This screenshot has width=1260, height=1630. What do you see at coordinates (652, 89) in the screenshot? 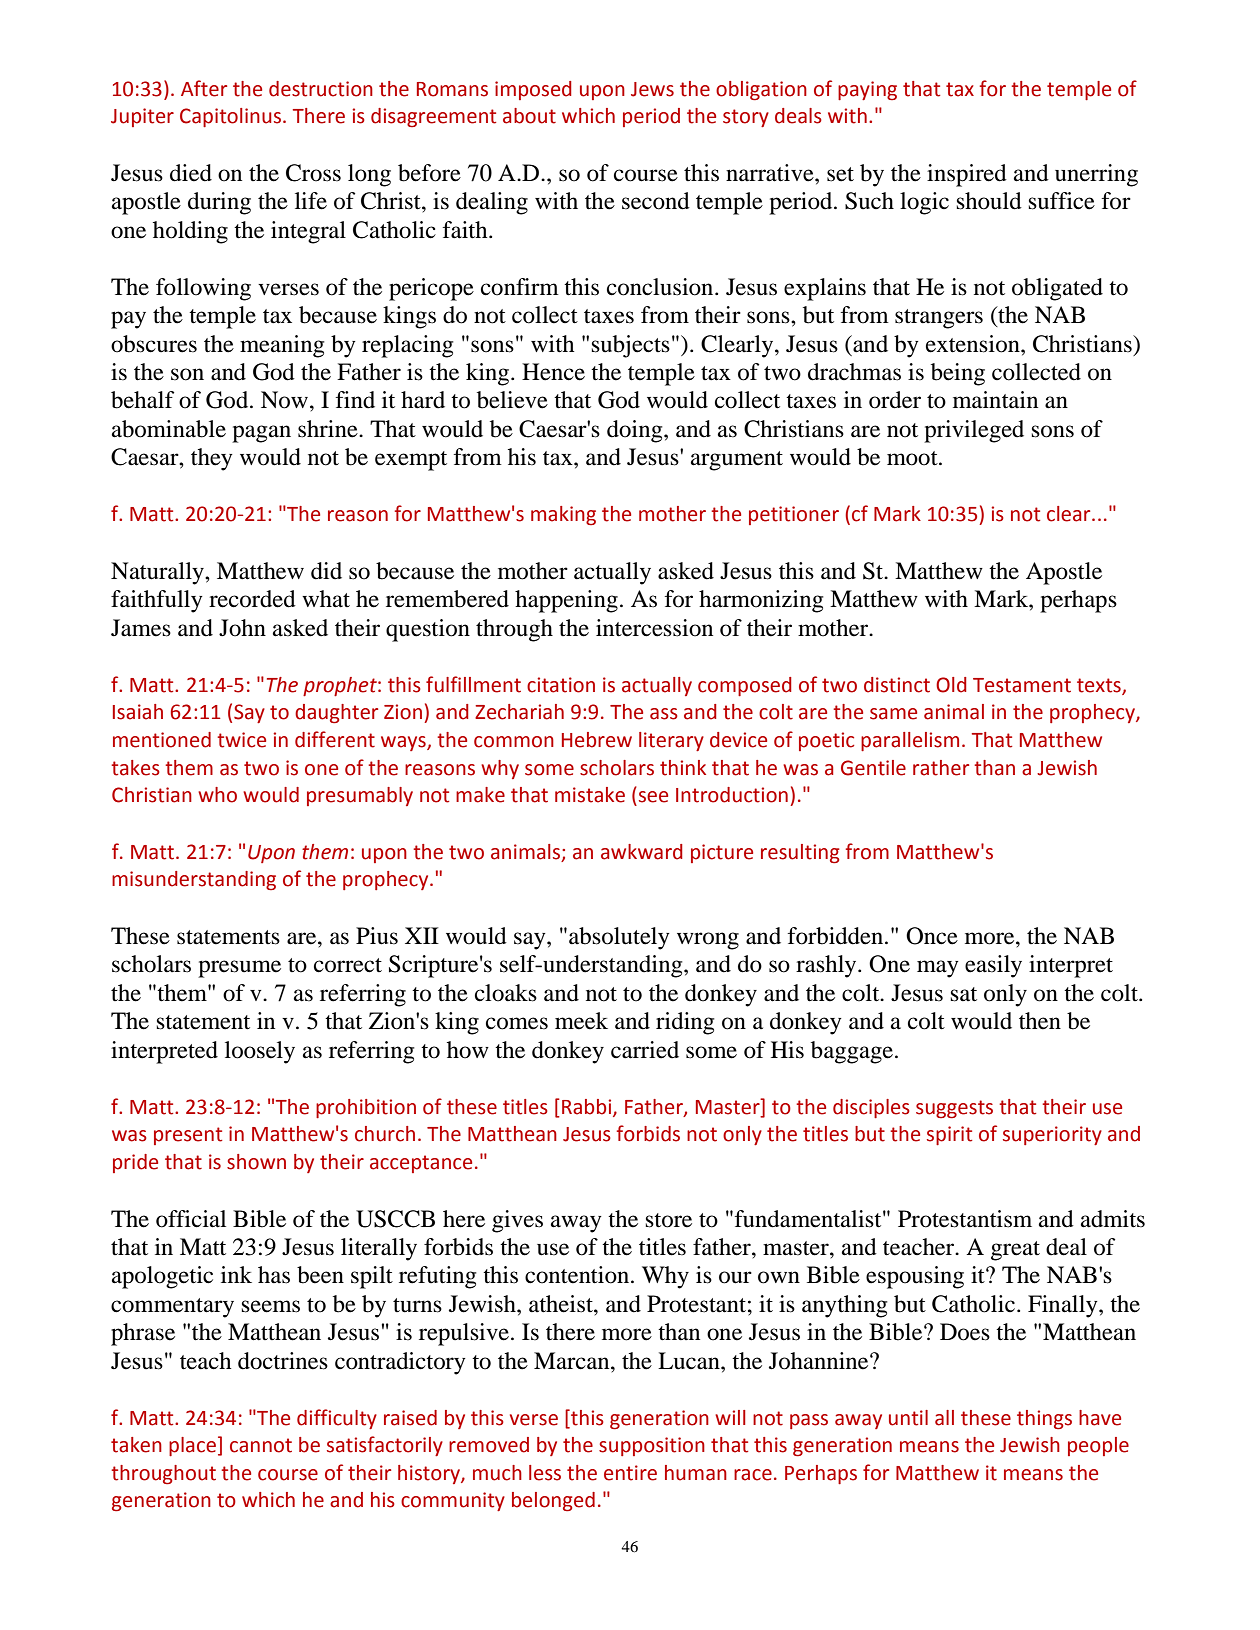
I see `Jews` at bounding box center [652, 89].
